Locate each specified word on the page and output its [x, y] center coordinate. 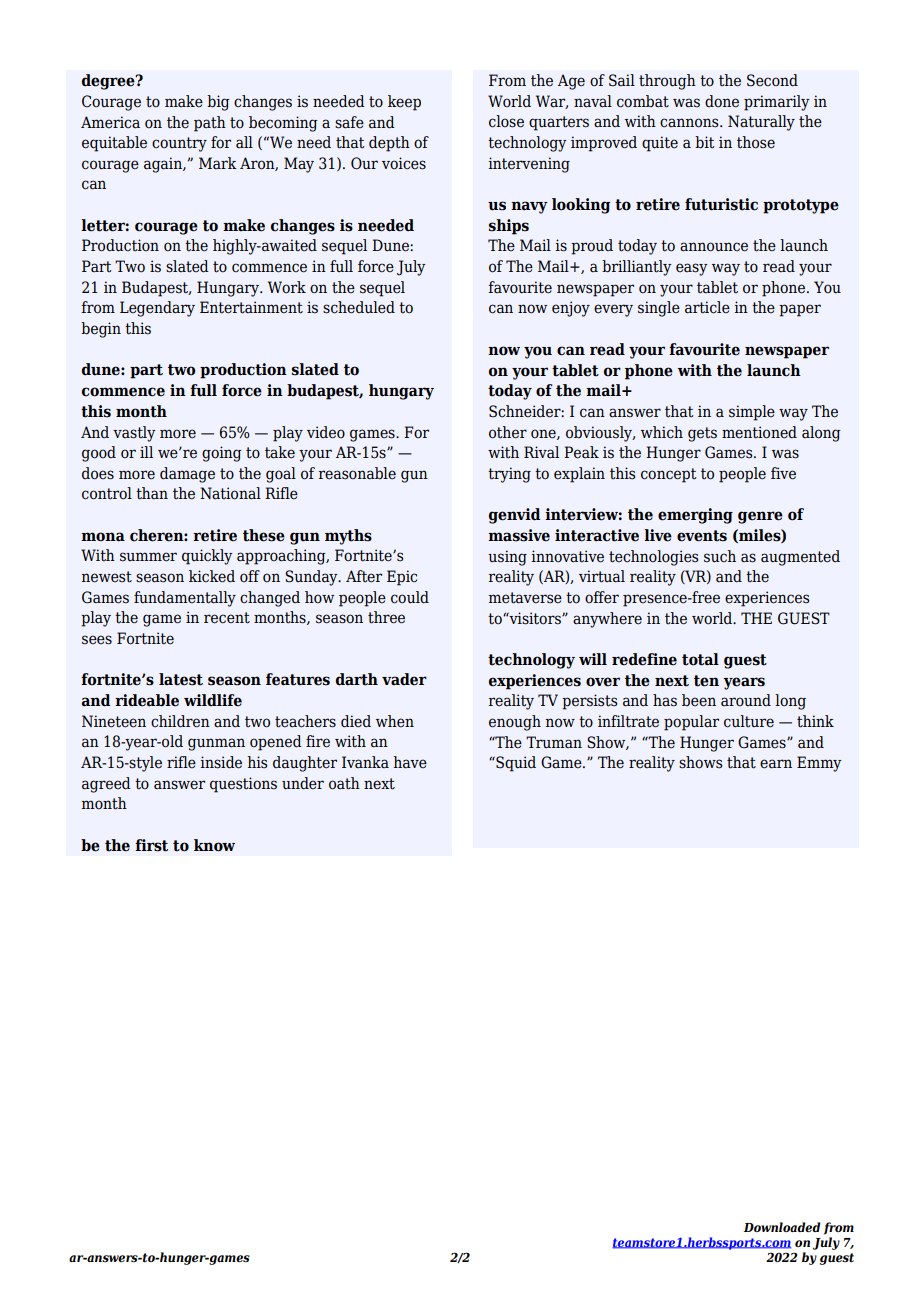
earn [776, 764]
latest [181, 679]
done [722, 101]
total [700, 659]
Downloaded [781, 1227]
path [210, 124]
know [214, 845]
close [506, 121]
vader [404, 679]
